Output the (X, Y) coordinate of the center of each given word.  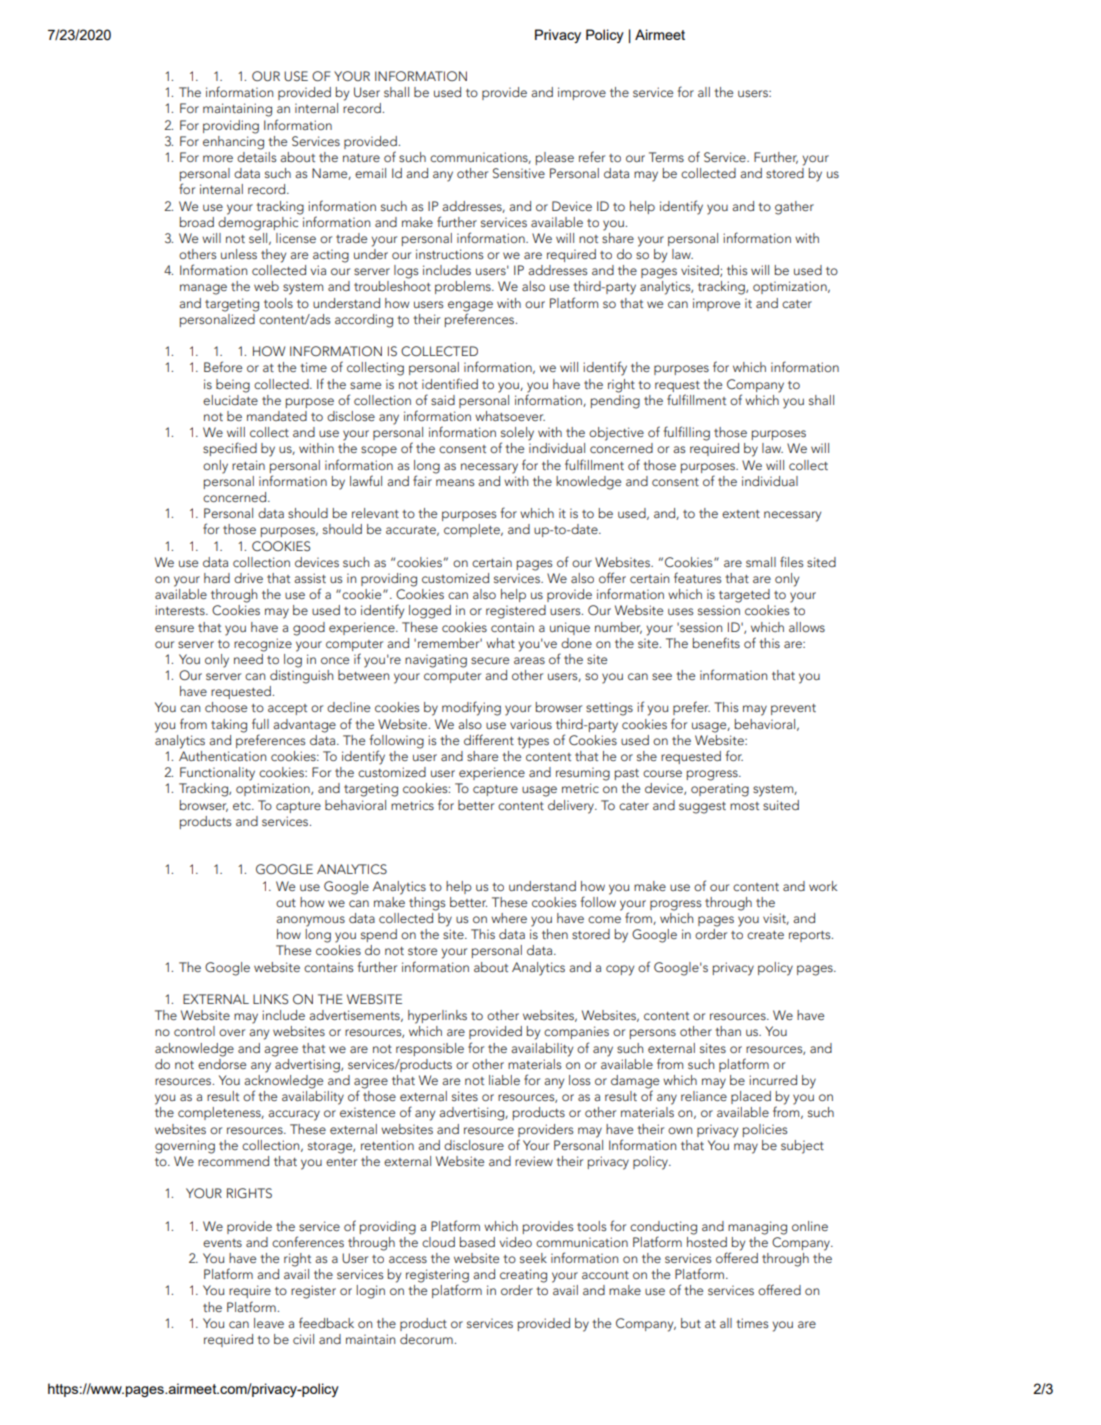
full (260, 723)
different (489, 739)
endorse (222, 1062)
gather (794, 208)
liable (504, 1080)
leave (269, 1323)
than (728, 1031)
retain (248, 465)
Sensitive (519, 173)
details (256, 155)
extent (741, 514)
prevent (793, 709)
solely (517, 435)
